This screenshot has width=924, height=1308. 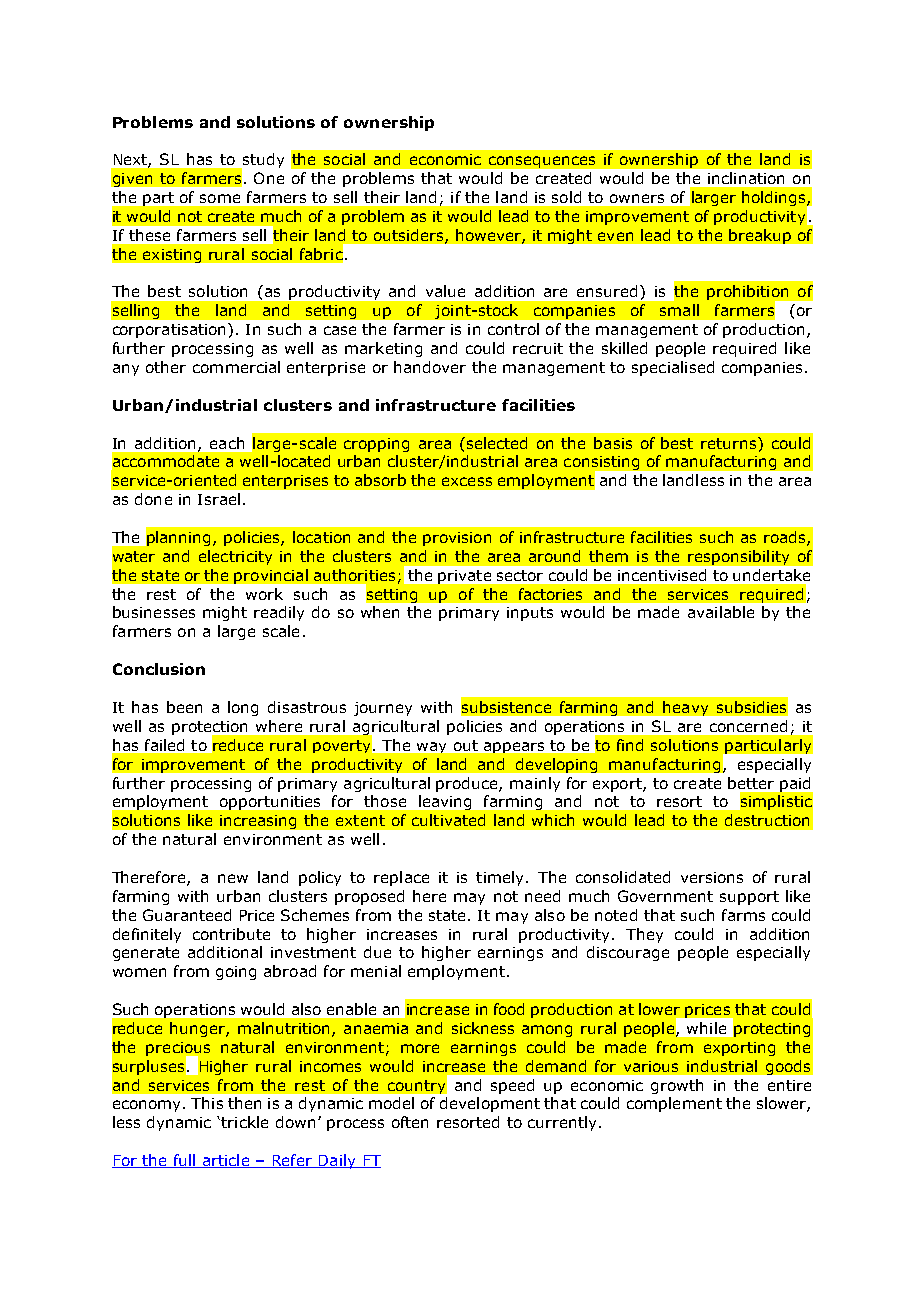 I want to click on This, so click(x=207, y=1103).
